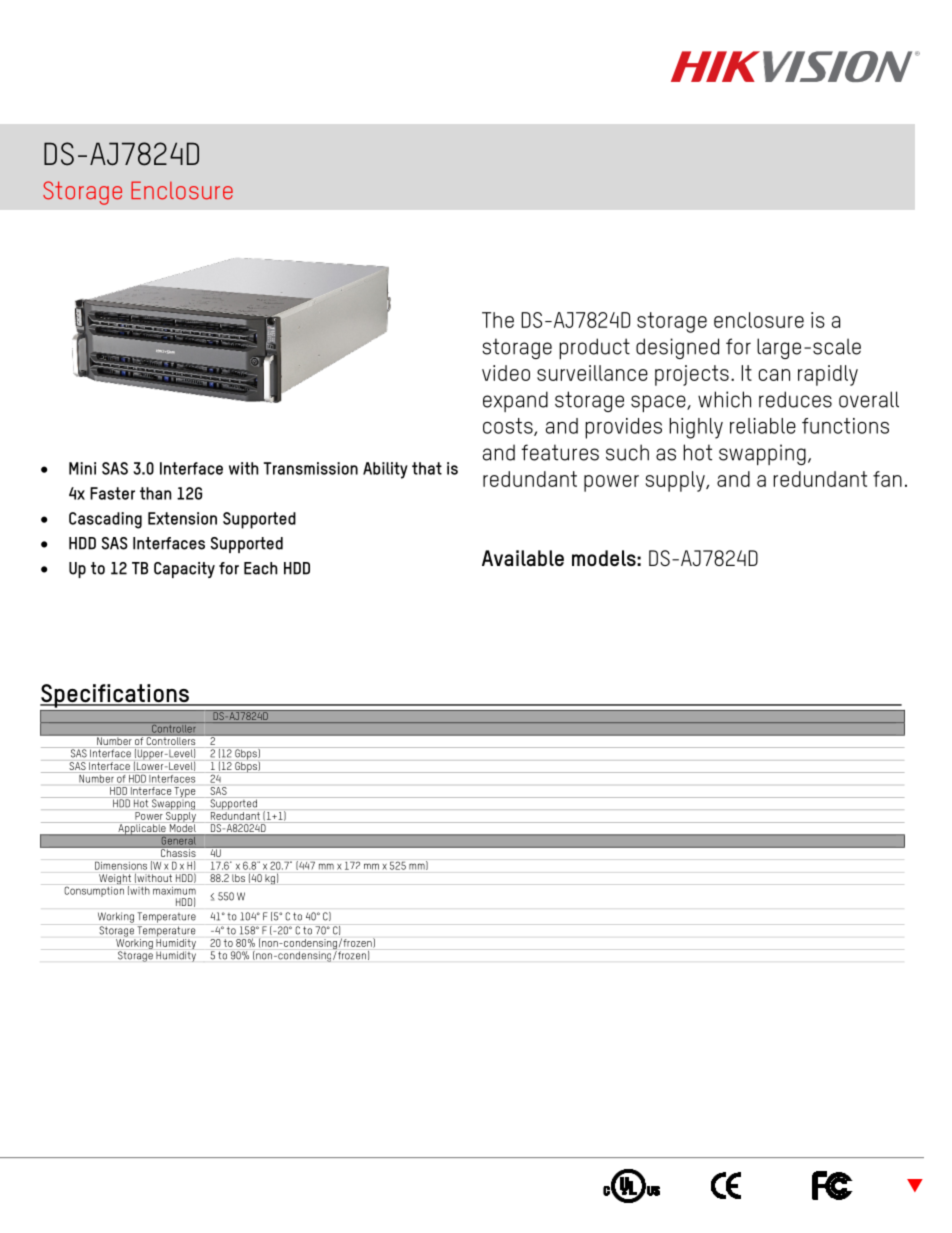 The width and height of the image is (952, 1233). Describe the element at coordinates (174, 891) in the image. I see `maximum` at that location.
